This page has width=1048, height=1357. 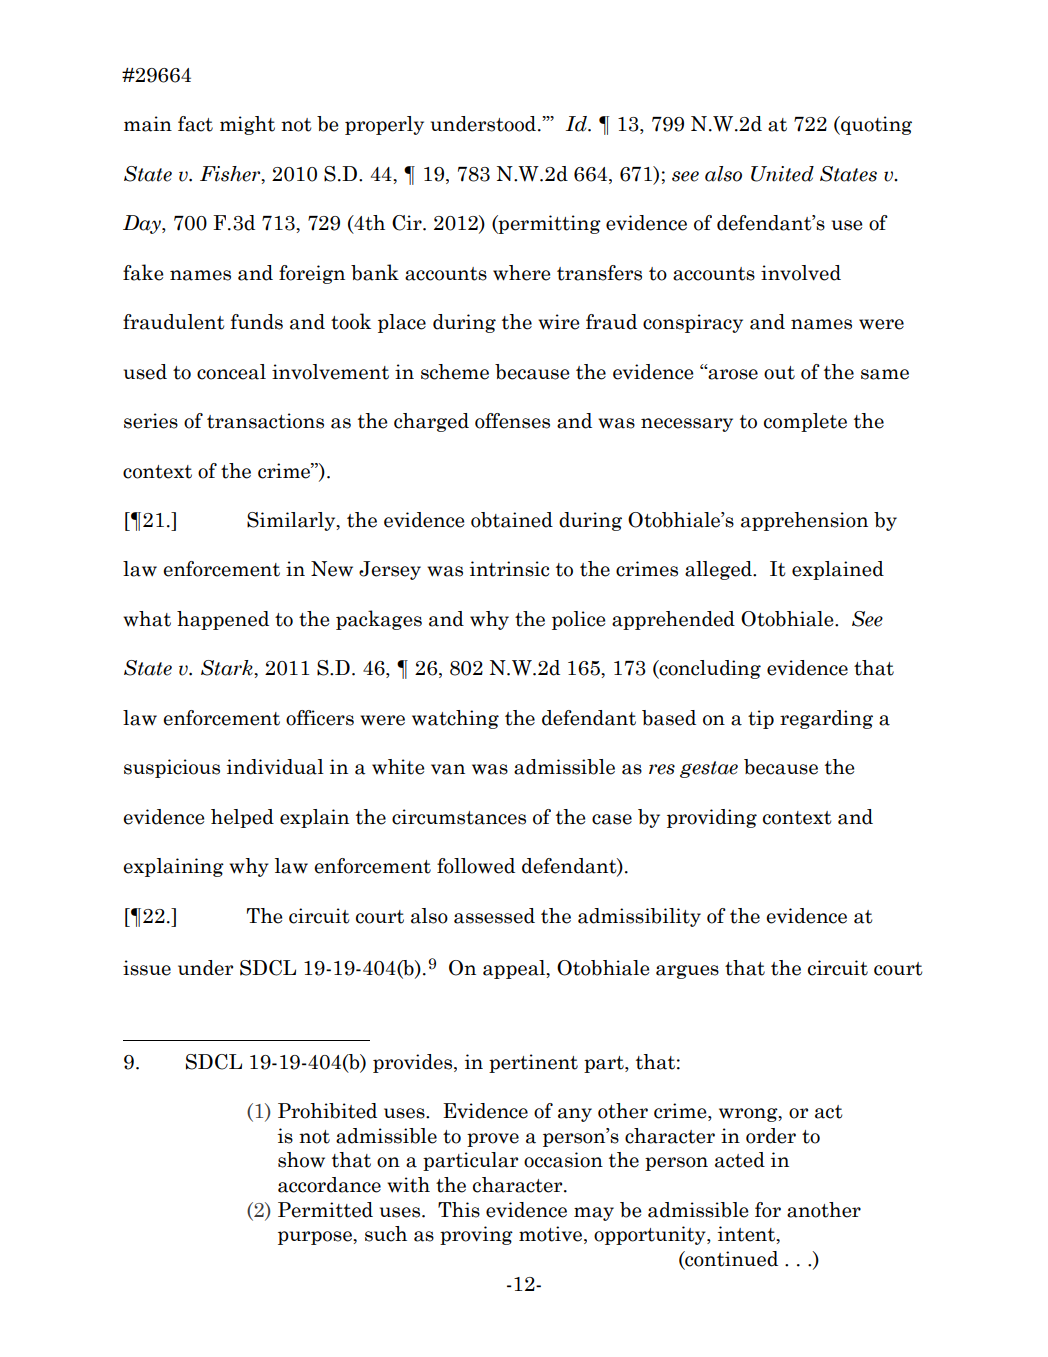 I want to click on Fisher, so click(x=231, y=175).
